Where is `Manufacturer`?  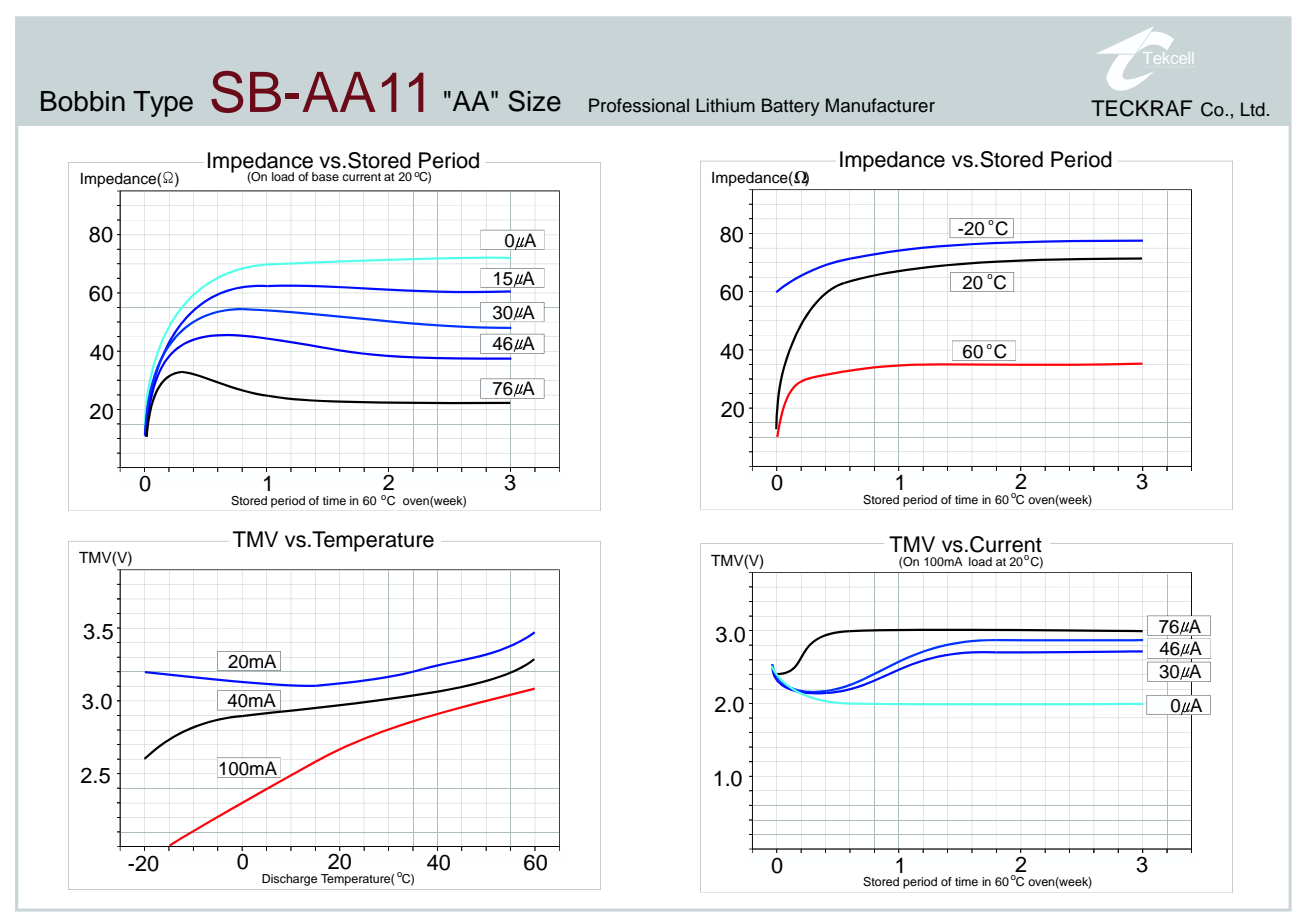 Manufacturer is located at coordinates (880, 105).
